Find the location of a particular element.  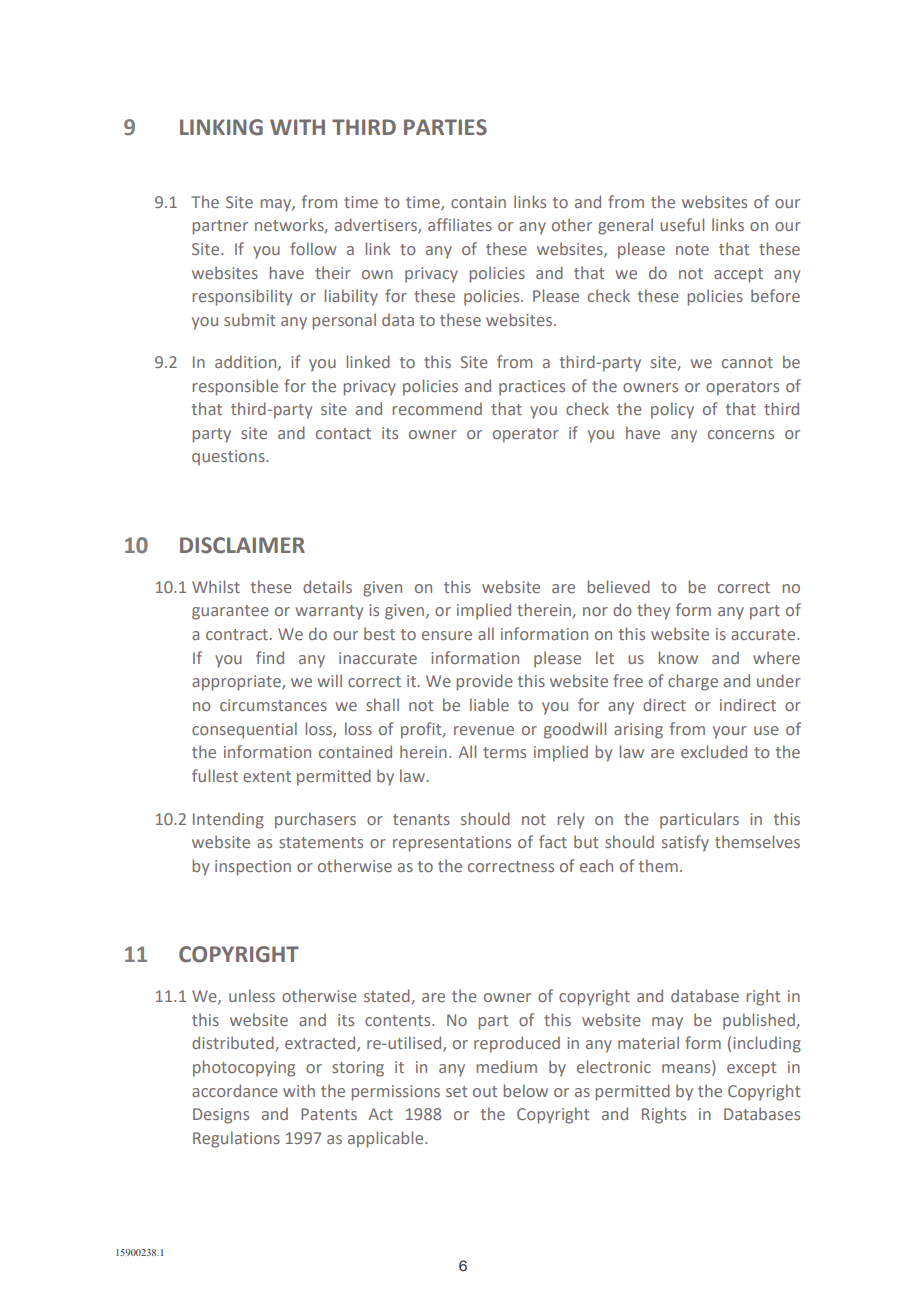

charge is located at coordinates (693, 682).
